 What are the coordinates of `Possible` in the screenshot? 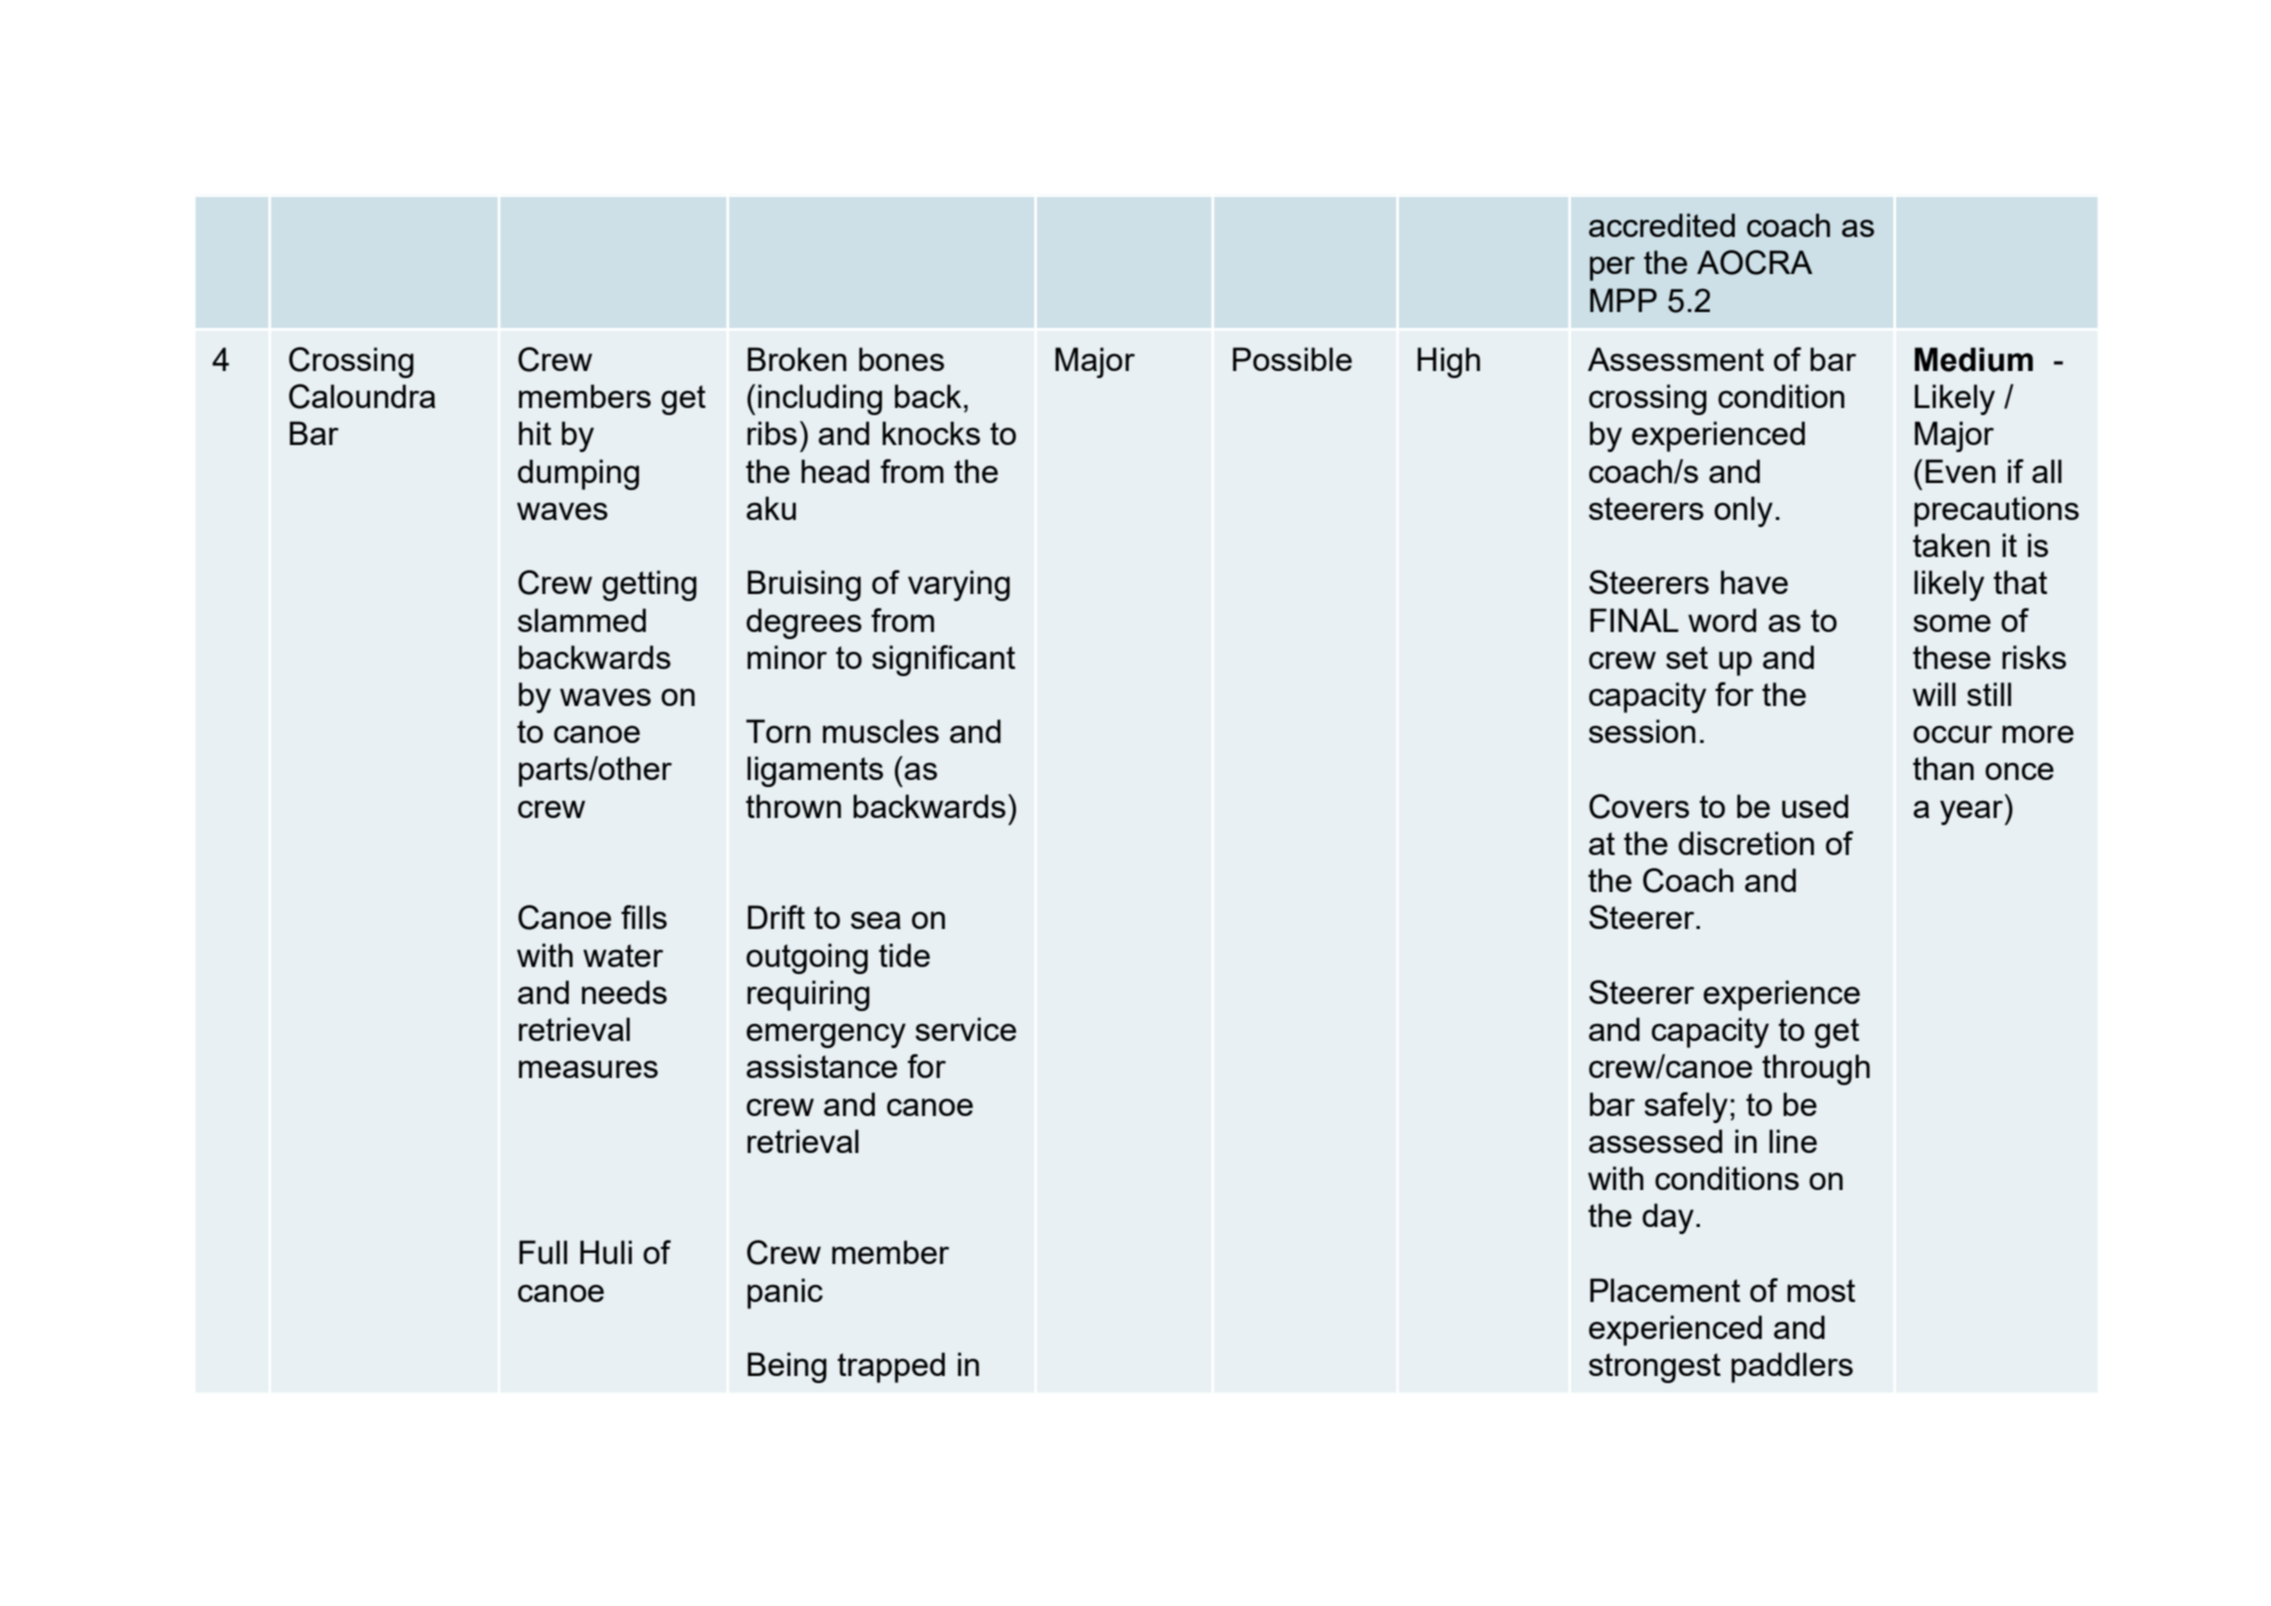 It's located at (1292, 359).
